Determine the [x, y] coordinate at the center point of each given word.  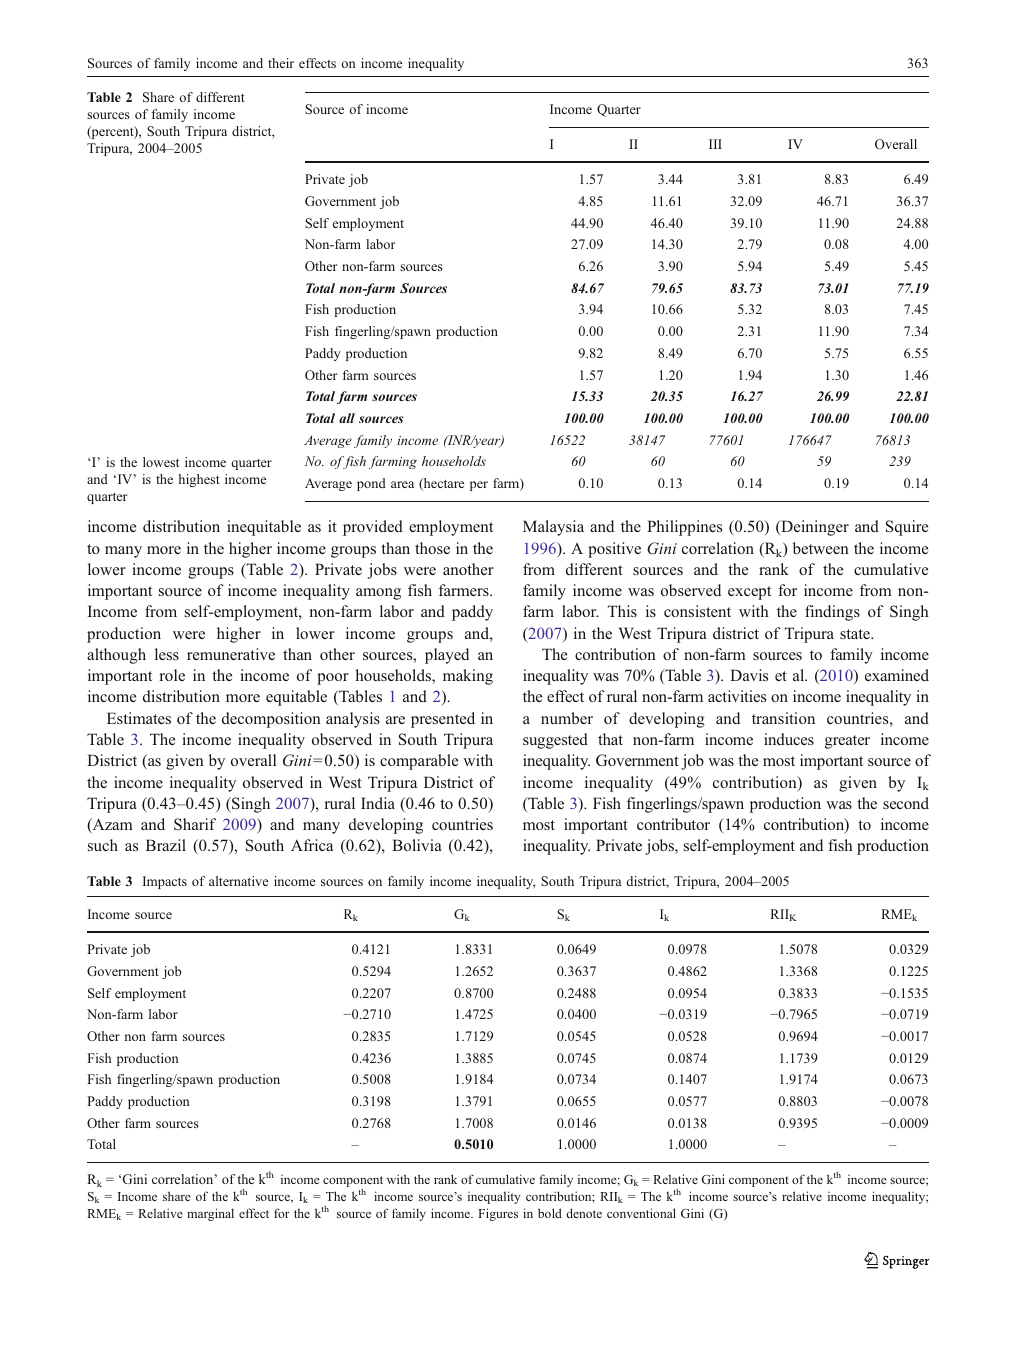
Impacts [165, 882]
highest [199, 480]
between [821, 548]
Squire [907, 528]
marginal [210, 1214]
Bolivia [417, 845]
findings [832, 613]
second [906, 803]
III [715, 144]
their [281, 63]
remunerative [231, 654]
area [402, 484]
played [447, 656]
